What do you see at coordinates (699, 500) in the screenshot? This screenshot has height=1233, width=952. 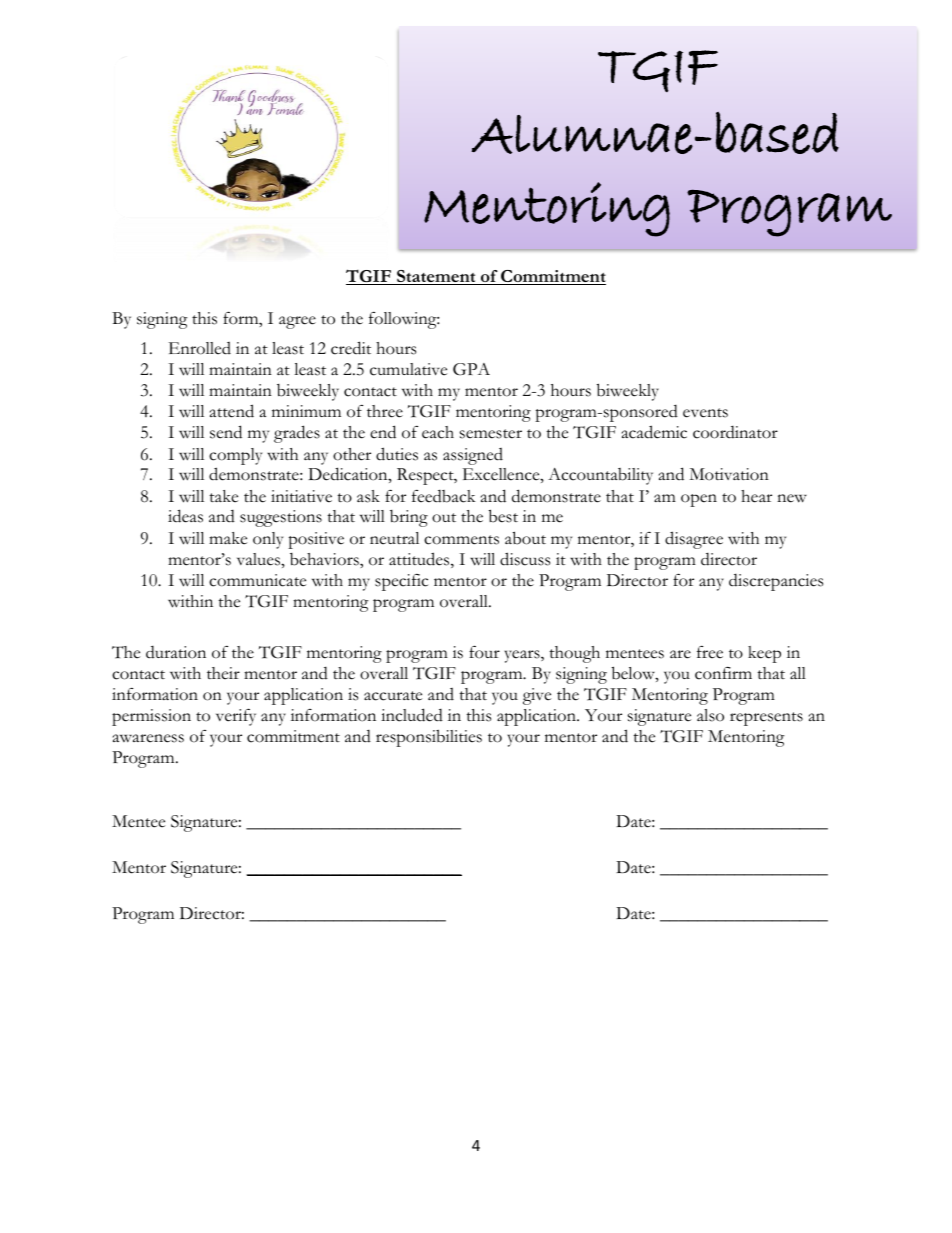 I see `open` at bounding box center [699, 500].
